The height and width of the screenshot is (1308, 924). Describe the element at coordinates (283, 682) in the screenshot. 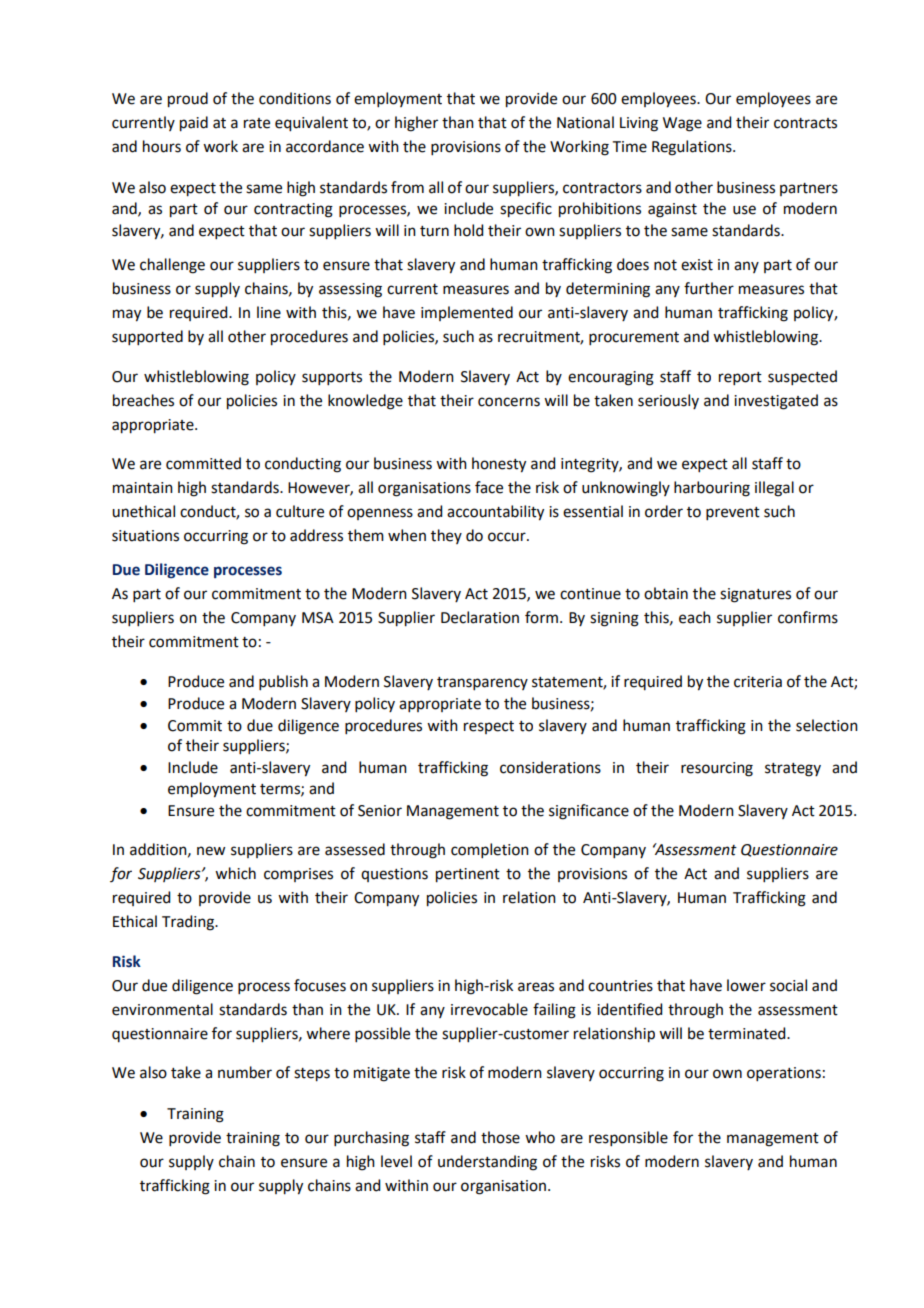

I see `publish` at that location.
